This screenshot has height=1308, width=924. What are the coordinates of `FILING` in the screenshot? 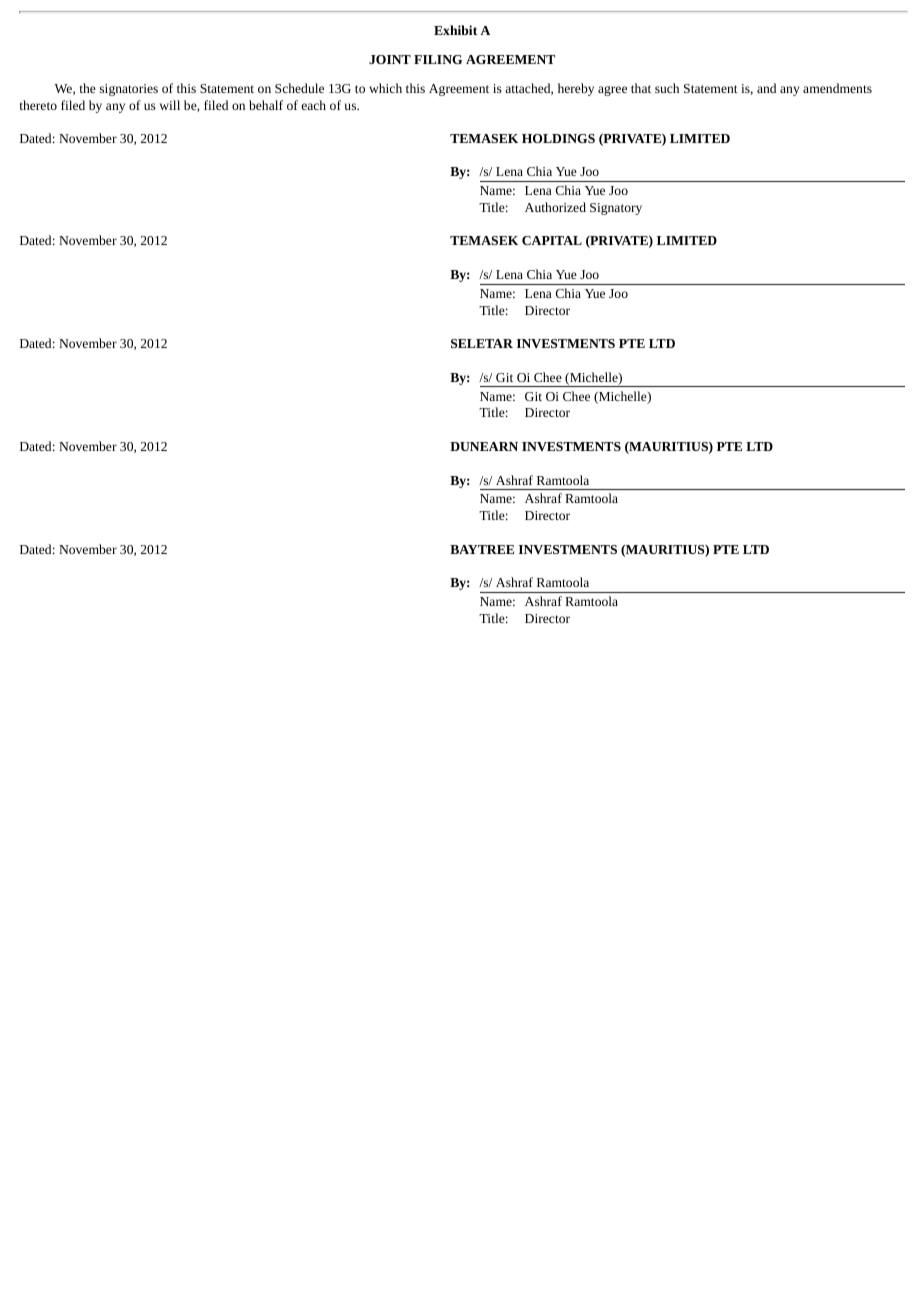 It's located at (438, 59).
